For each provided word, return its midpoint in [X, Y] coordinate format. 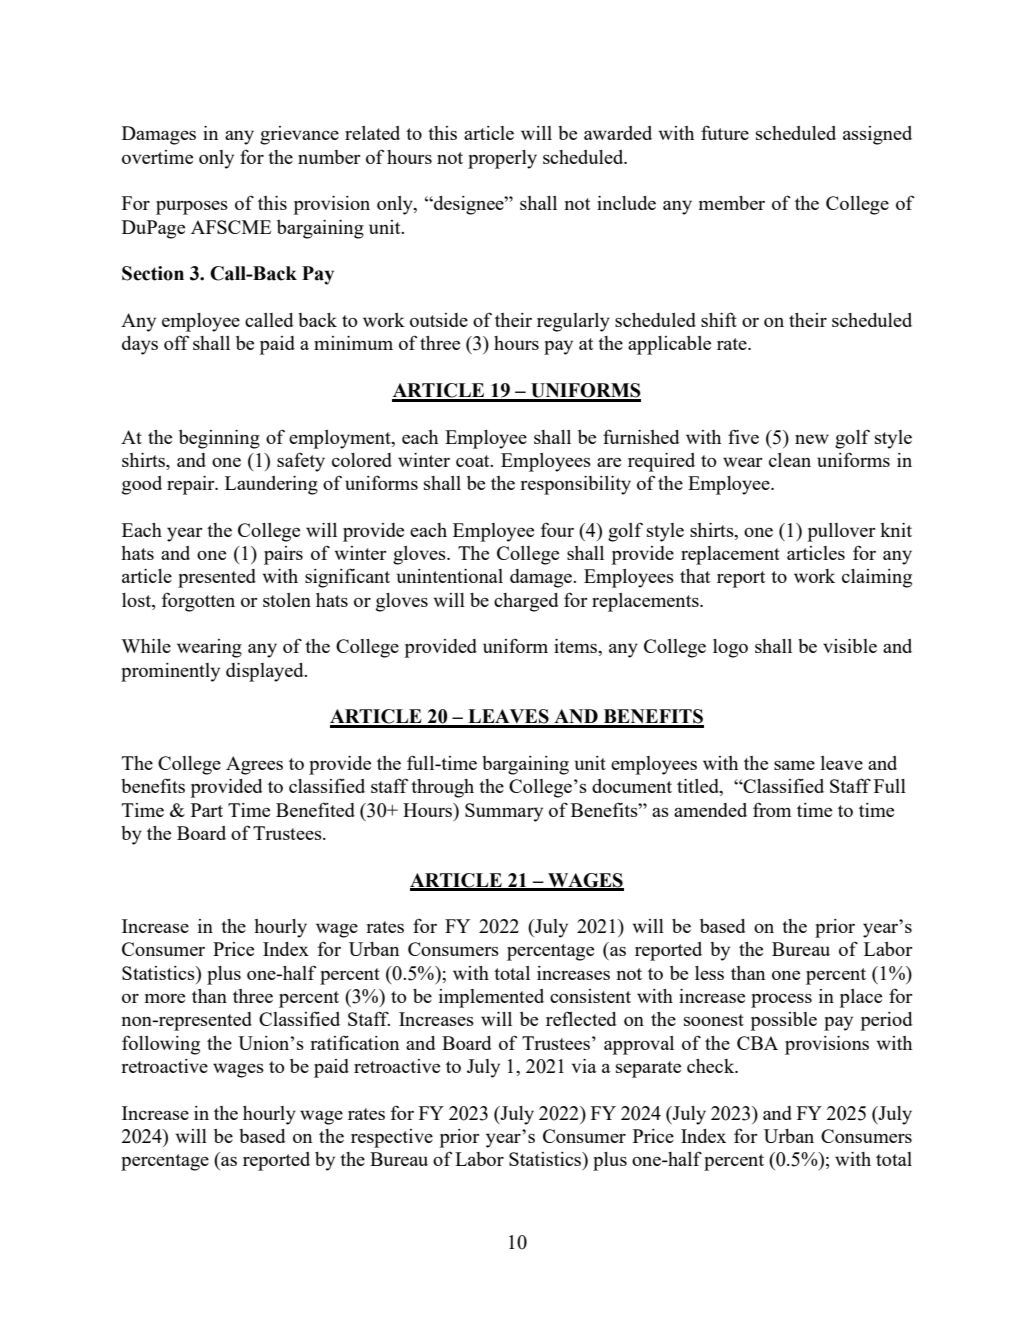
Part [207, 810]
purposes [192, 207]
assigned [877, 135]
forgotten [198, 602]
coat [474, 461]
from [772, 809]
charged [526, 602]
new [812, 439]
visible [850, 646]
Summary [504, 812]
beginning [219, 439]
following [161, 1045]
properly [502, 159]
